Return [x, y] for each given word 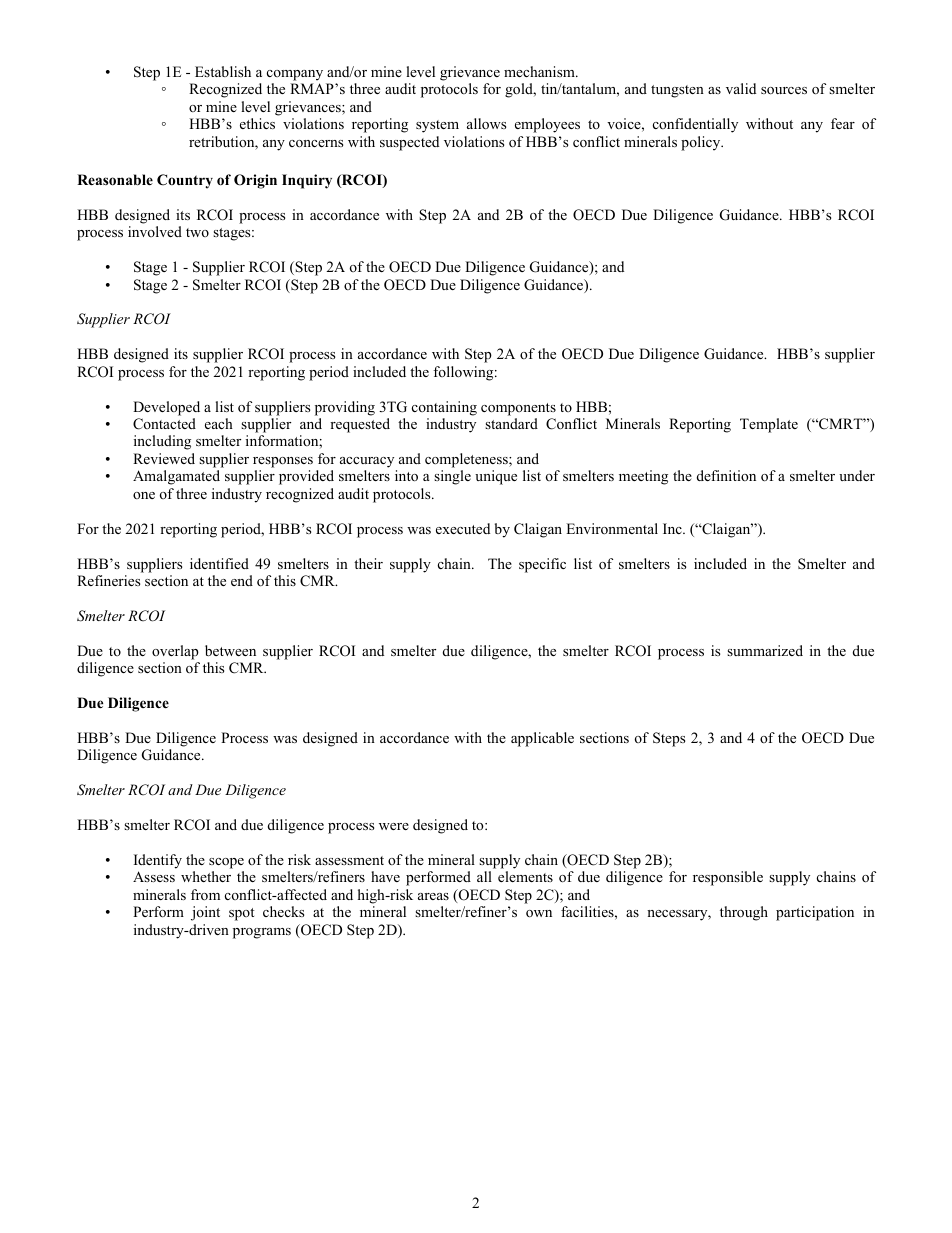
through [744, 913]
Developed [166, 408]
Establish [223, 71]
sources [784, 91]
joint [205, 913]
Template [769, 425]
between [230, 650]
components [518, 409]
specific [542, 565]
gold [520, 90]
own [539, 914]
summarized [765, 650]
